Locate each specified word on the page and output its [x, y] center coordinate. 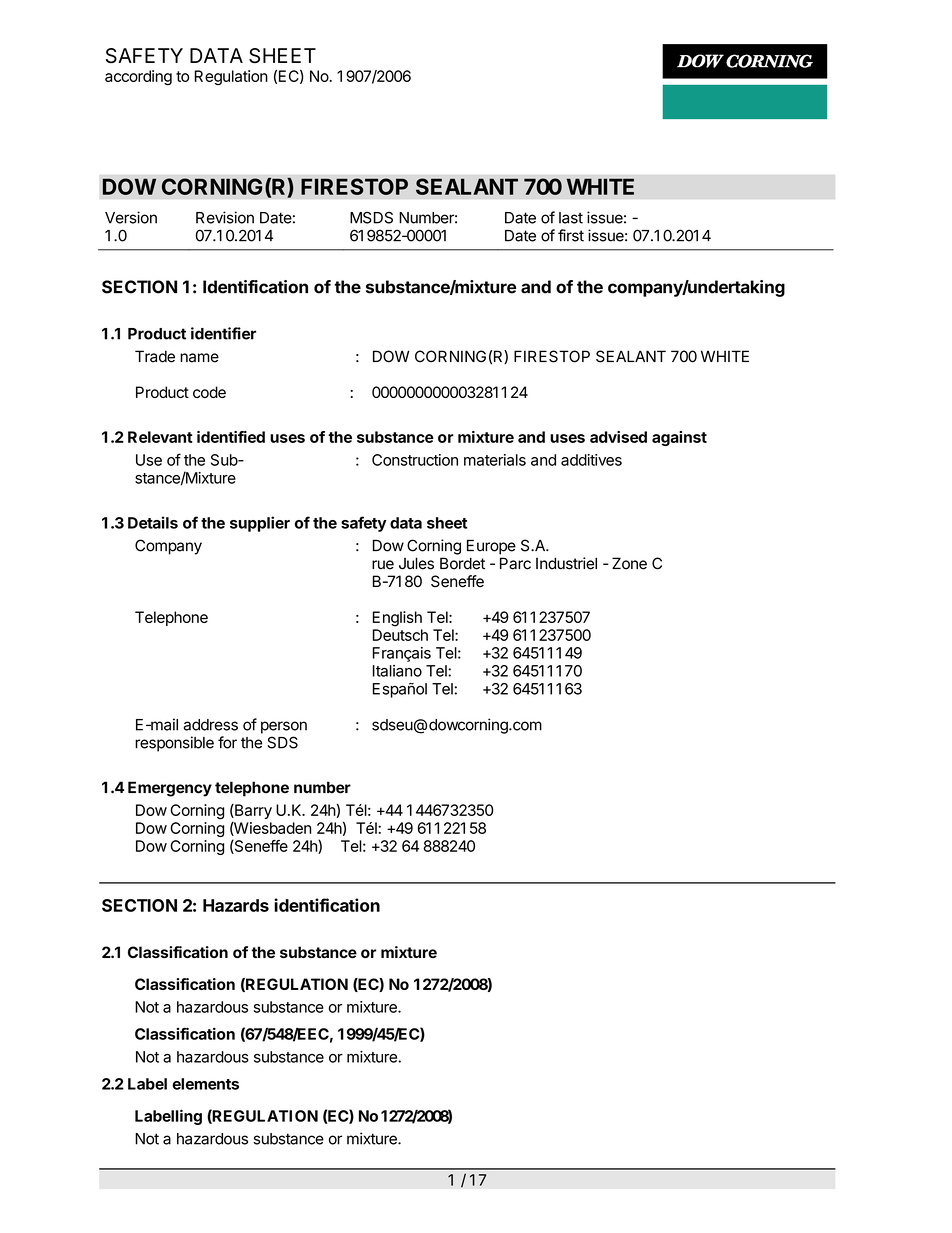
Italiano [397, 671]
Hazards [236, 905]
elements [205, 1084]
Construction [415, 460]
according [138, 77]
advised [618, 437]
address [211, 725]
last [571, 218]
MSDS [371, 217]
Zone [629, 563]
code [209, 392]
